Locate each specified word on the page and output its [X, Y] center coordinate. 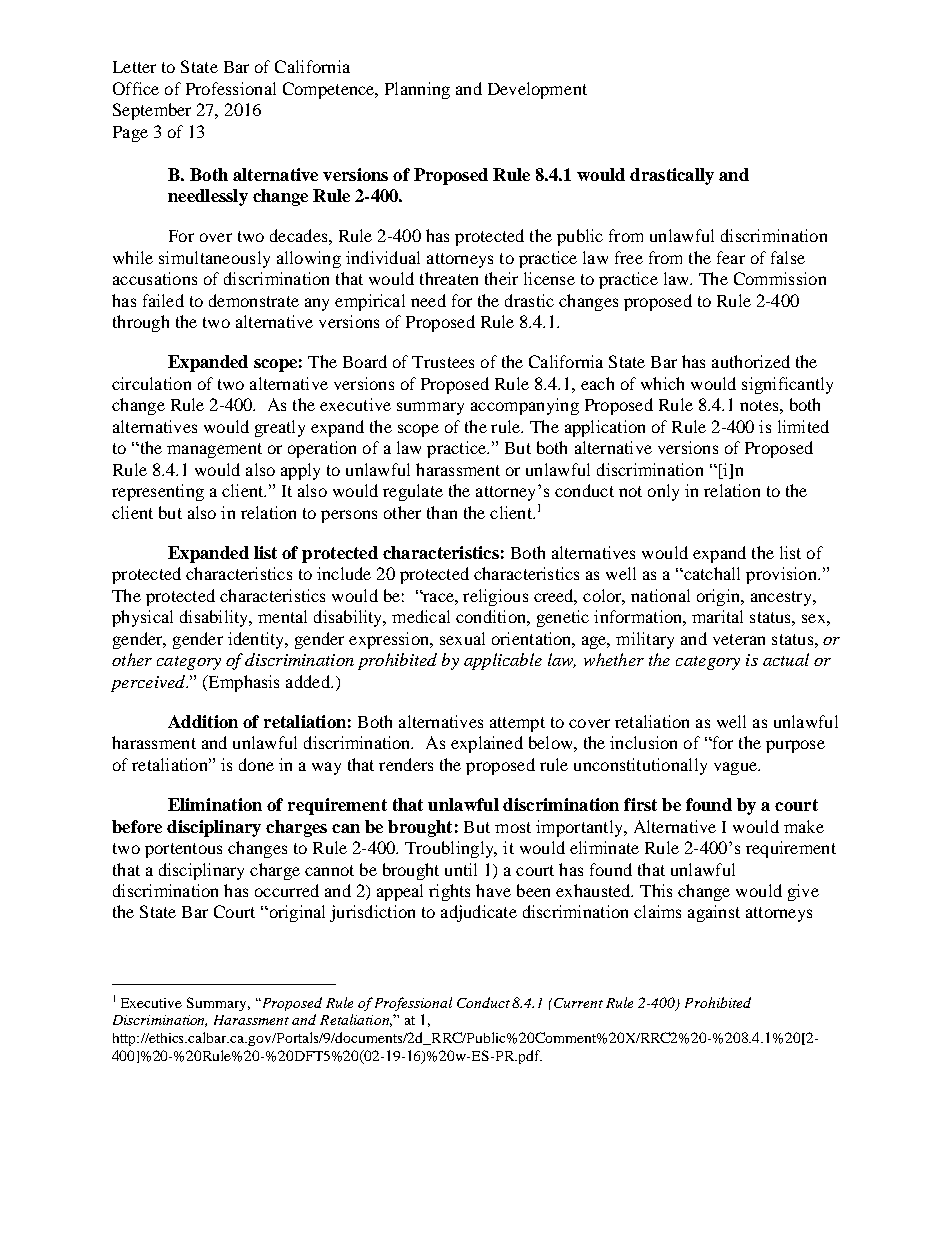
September [152, 111]
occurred [287, 890]
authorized [751, 361]
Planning [417, 90]
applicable [503, 661]
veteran [739, 639]
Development [537, 90]
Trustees [443, 362]
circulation [151, 383]
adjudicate [479, 913]
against [714, 913]
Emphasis [242, 683]
